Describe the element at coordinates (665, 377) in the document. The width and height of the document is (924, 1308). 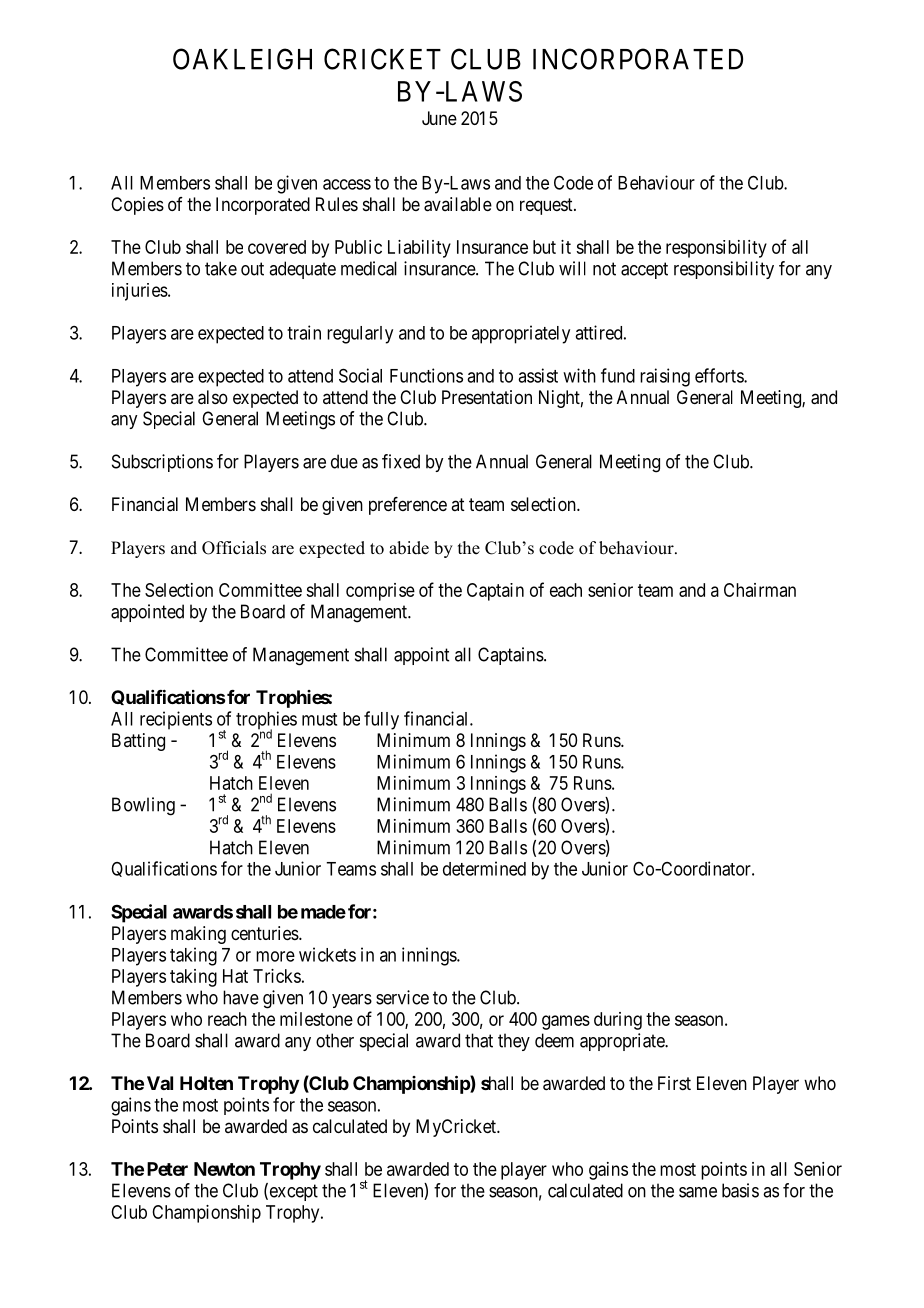
I see `raising` at that location.
